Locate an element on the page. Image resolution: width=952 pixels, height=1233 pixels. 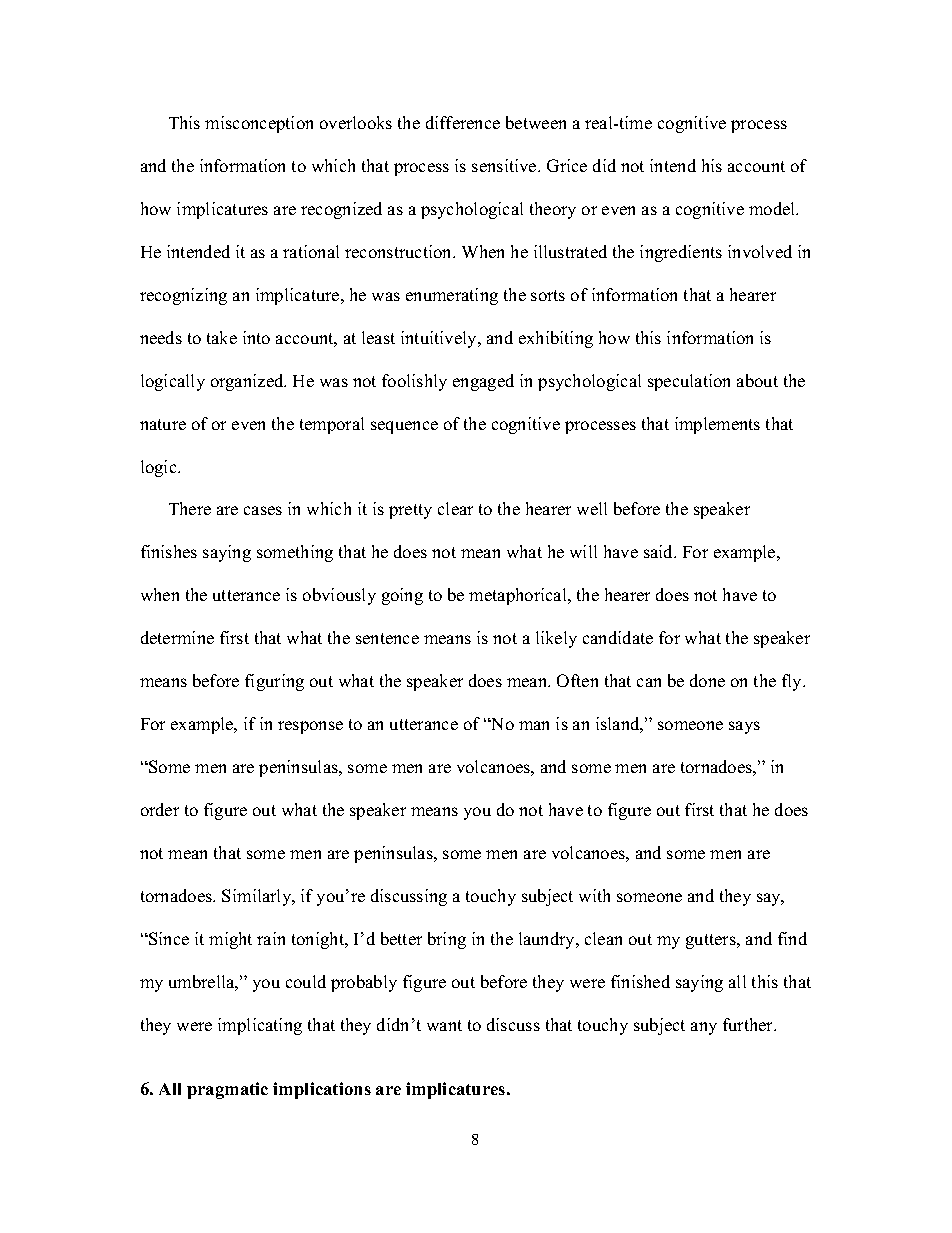
sensitive is located at coordinates (505, 165).
